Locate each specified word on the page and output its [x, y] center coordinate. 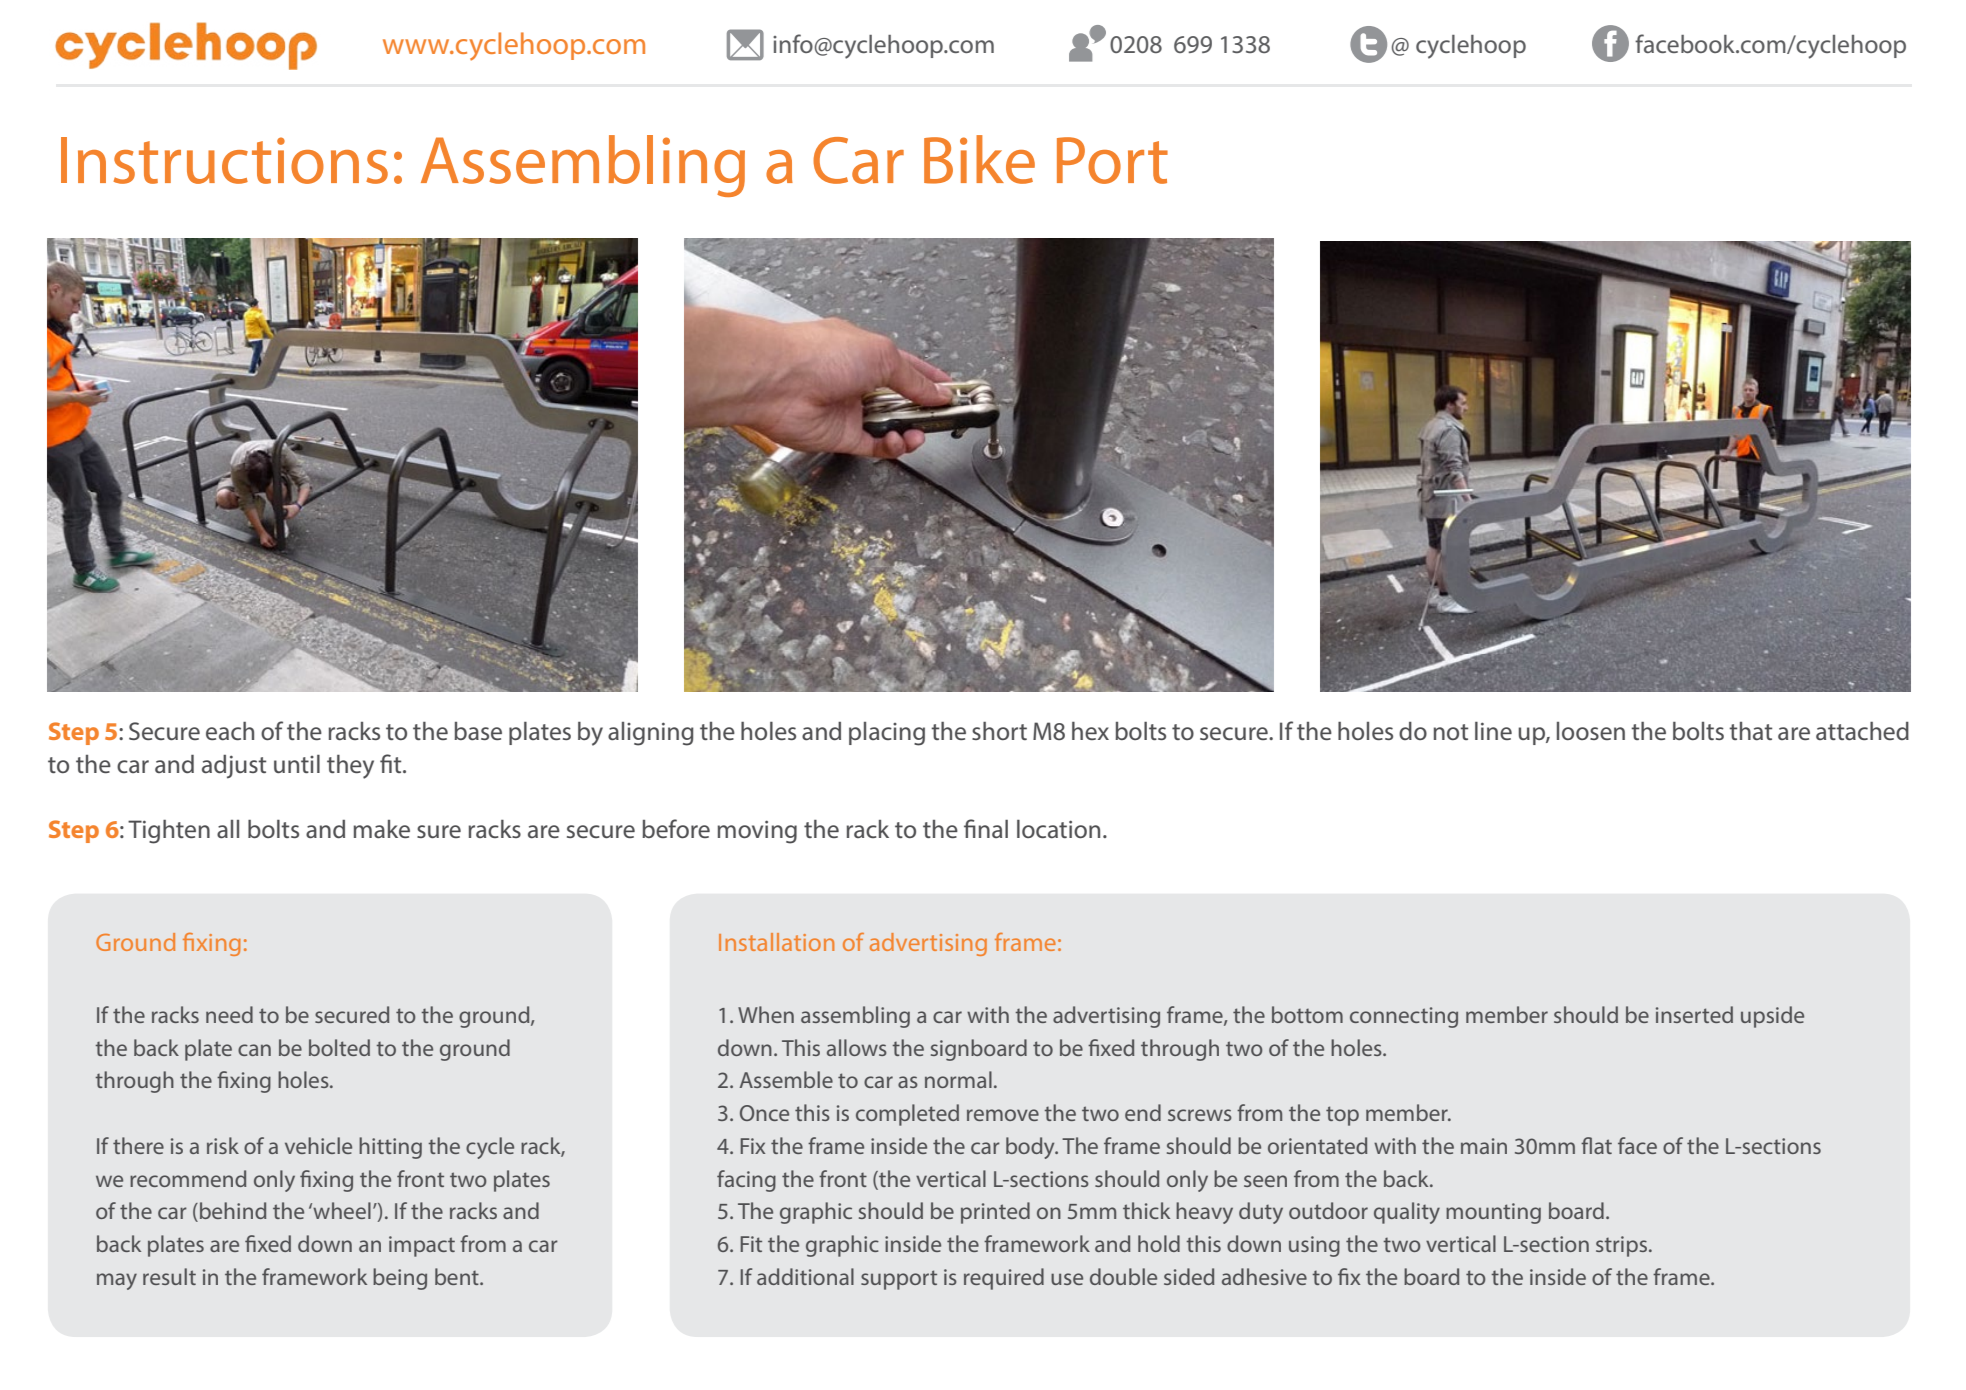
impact [422, 1246]
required [1004, 1279]
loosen [1591, 731]
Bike [979, 159]
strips [1623, 1246]
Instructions [224, 160]
